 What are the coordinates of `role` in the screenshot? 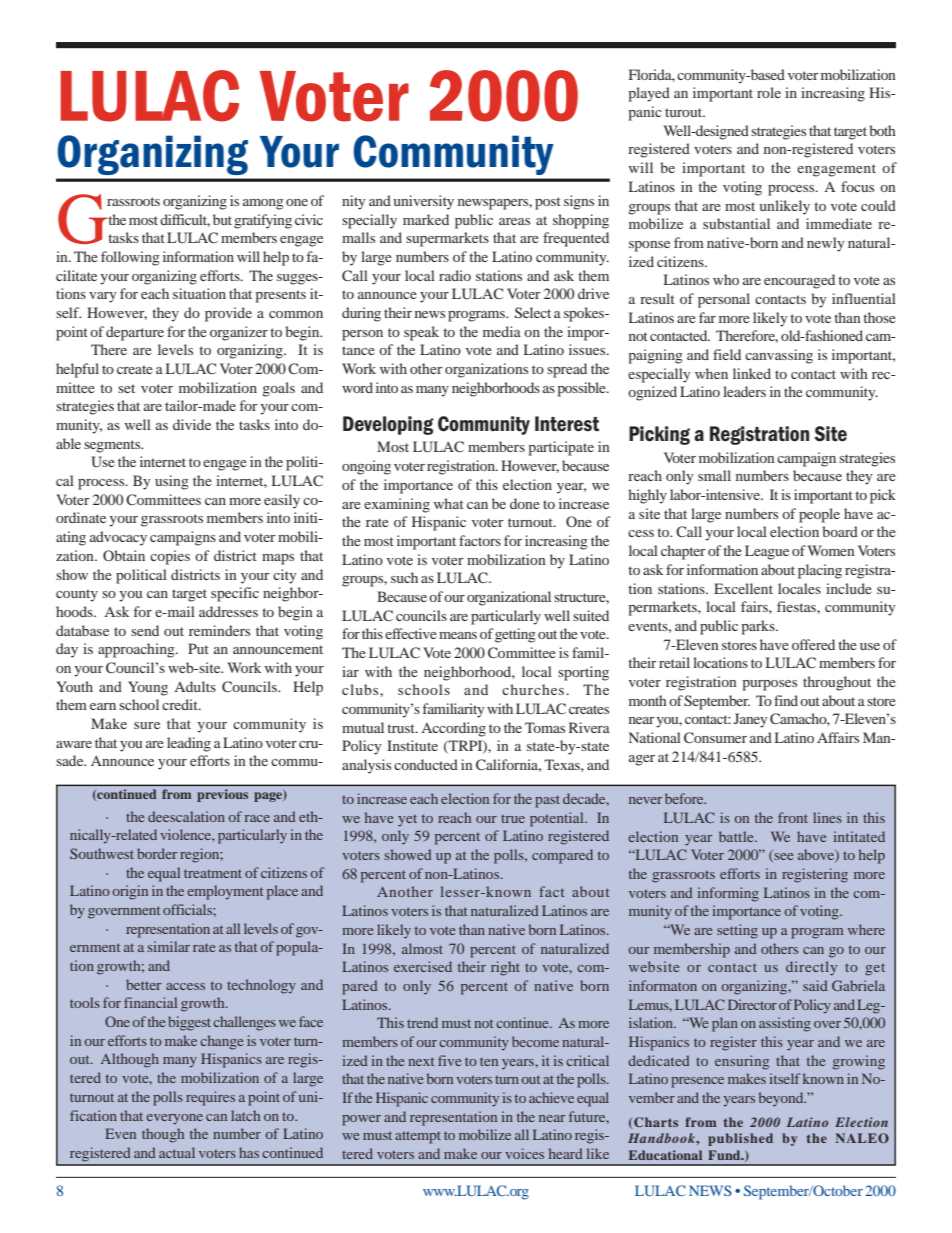 It's located at (769, 92).
